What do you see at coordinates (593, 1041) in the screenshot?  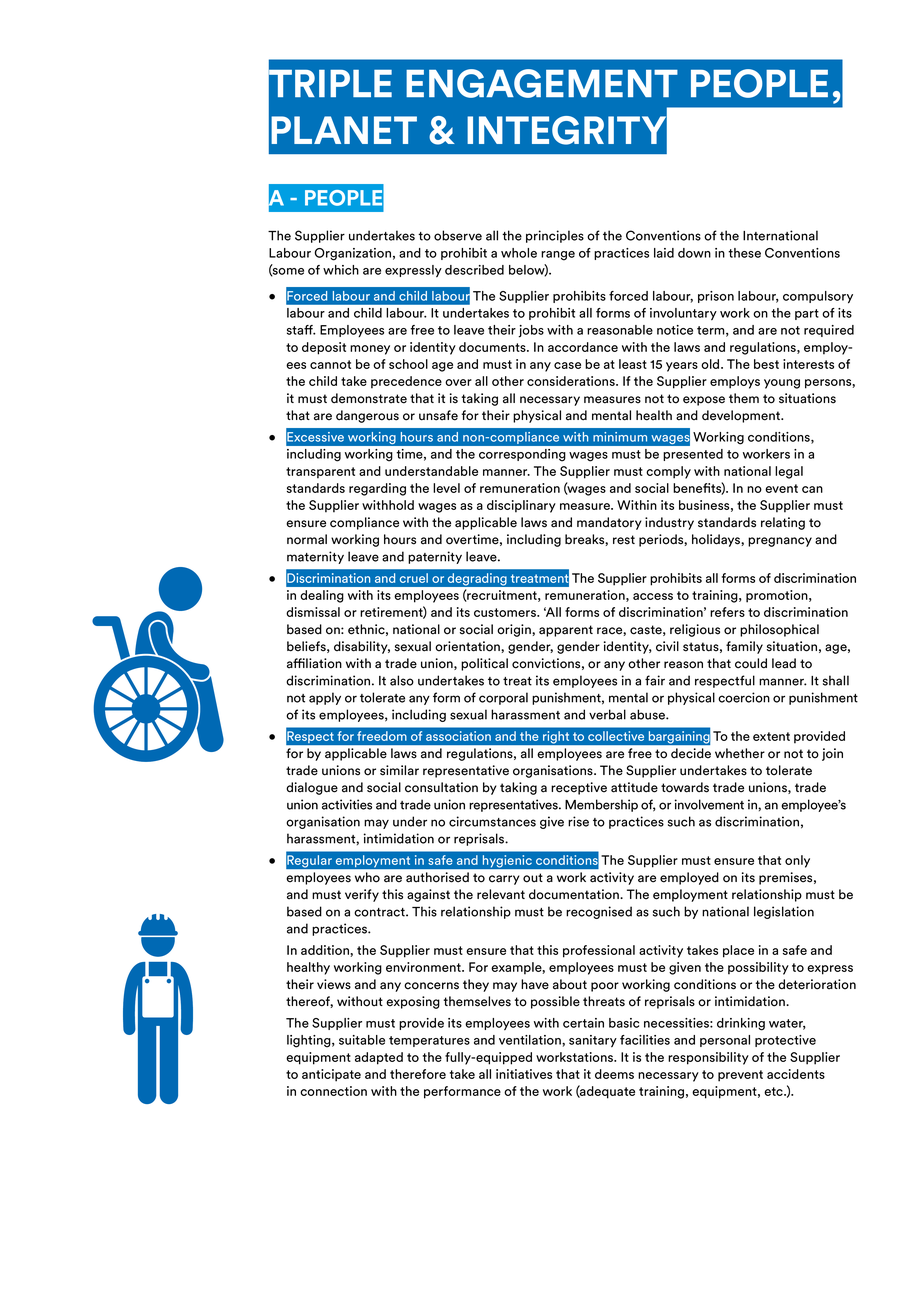 I see `sanitary` at bounding box center [593, 1041].
